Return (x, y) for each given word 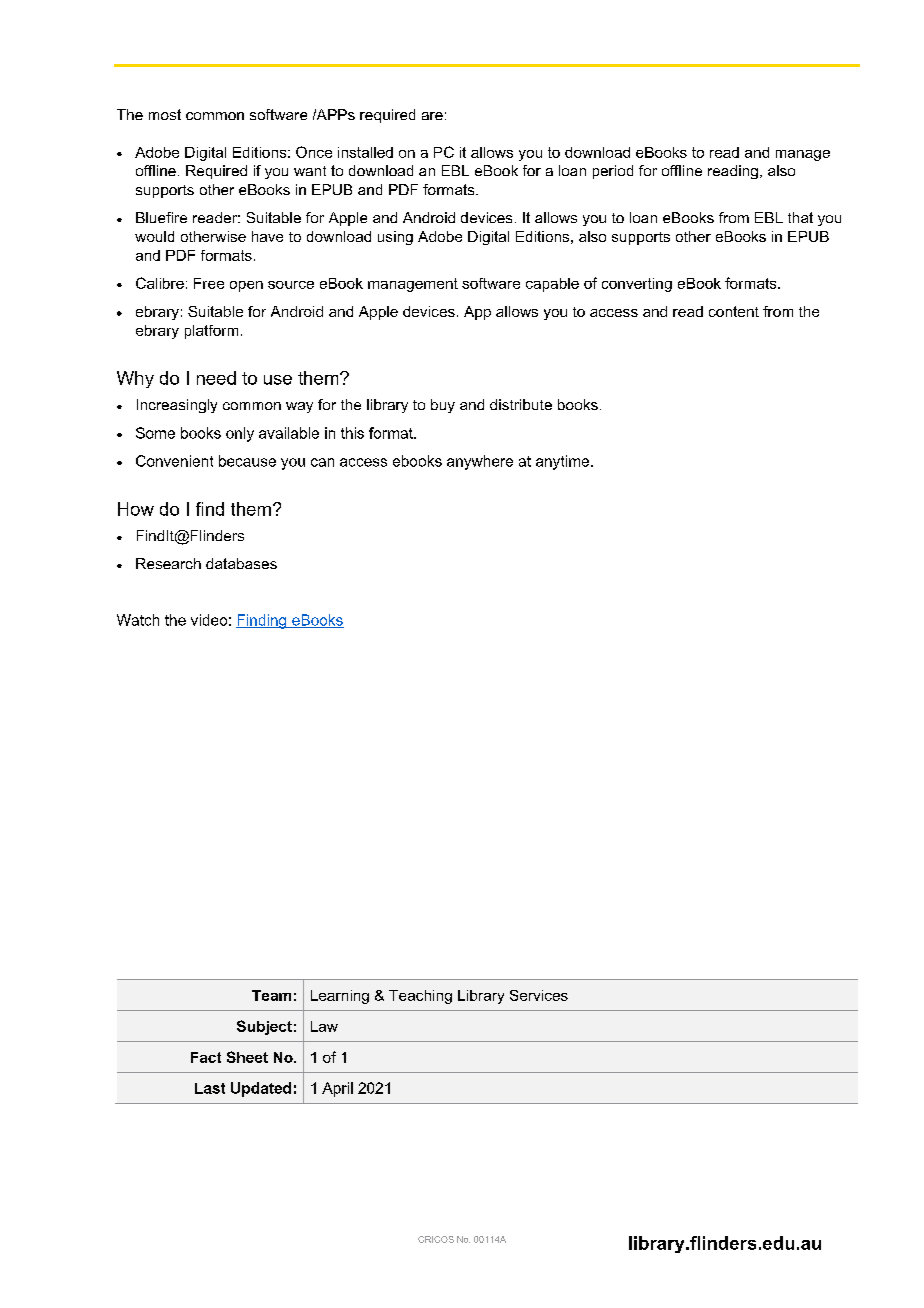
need (216, 378)
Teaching (420, 997)
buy (443, 406)
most (165, 114)
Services (539, 995)
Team (271, 995)
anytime (564, 462)
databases (241, 563)
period (613, 172)
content (734, 311)
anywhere (480, 462)
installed (365, 152)
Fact (206, 1057)
